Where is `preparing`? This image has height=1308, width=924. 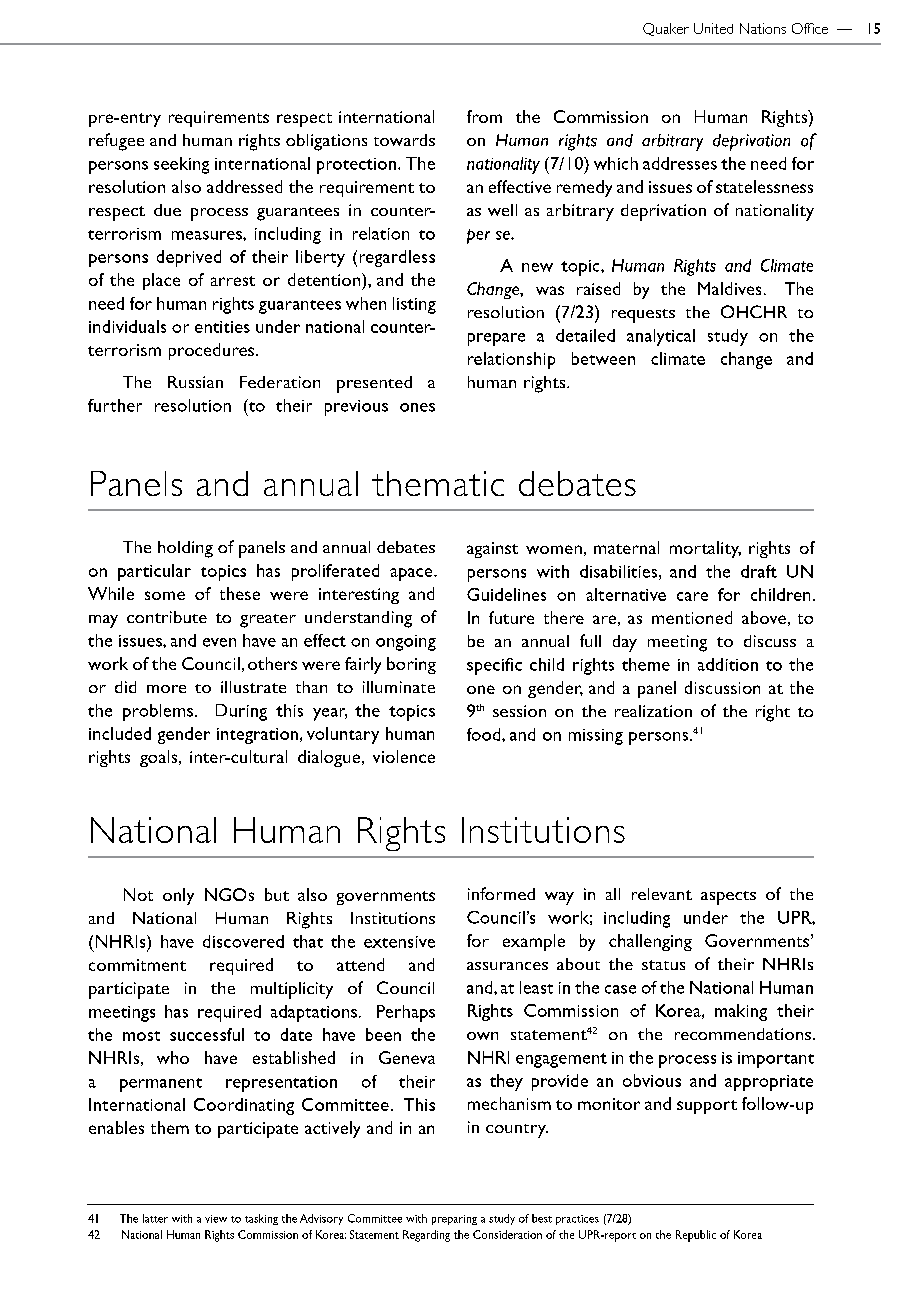 preparing is located at coordinates (454, 1220).
